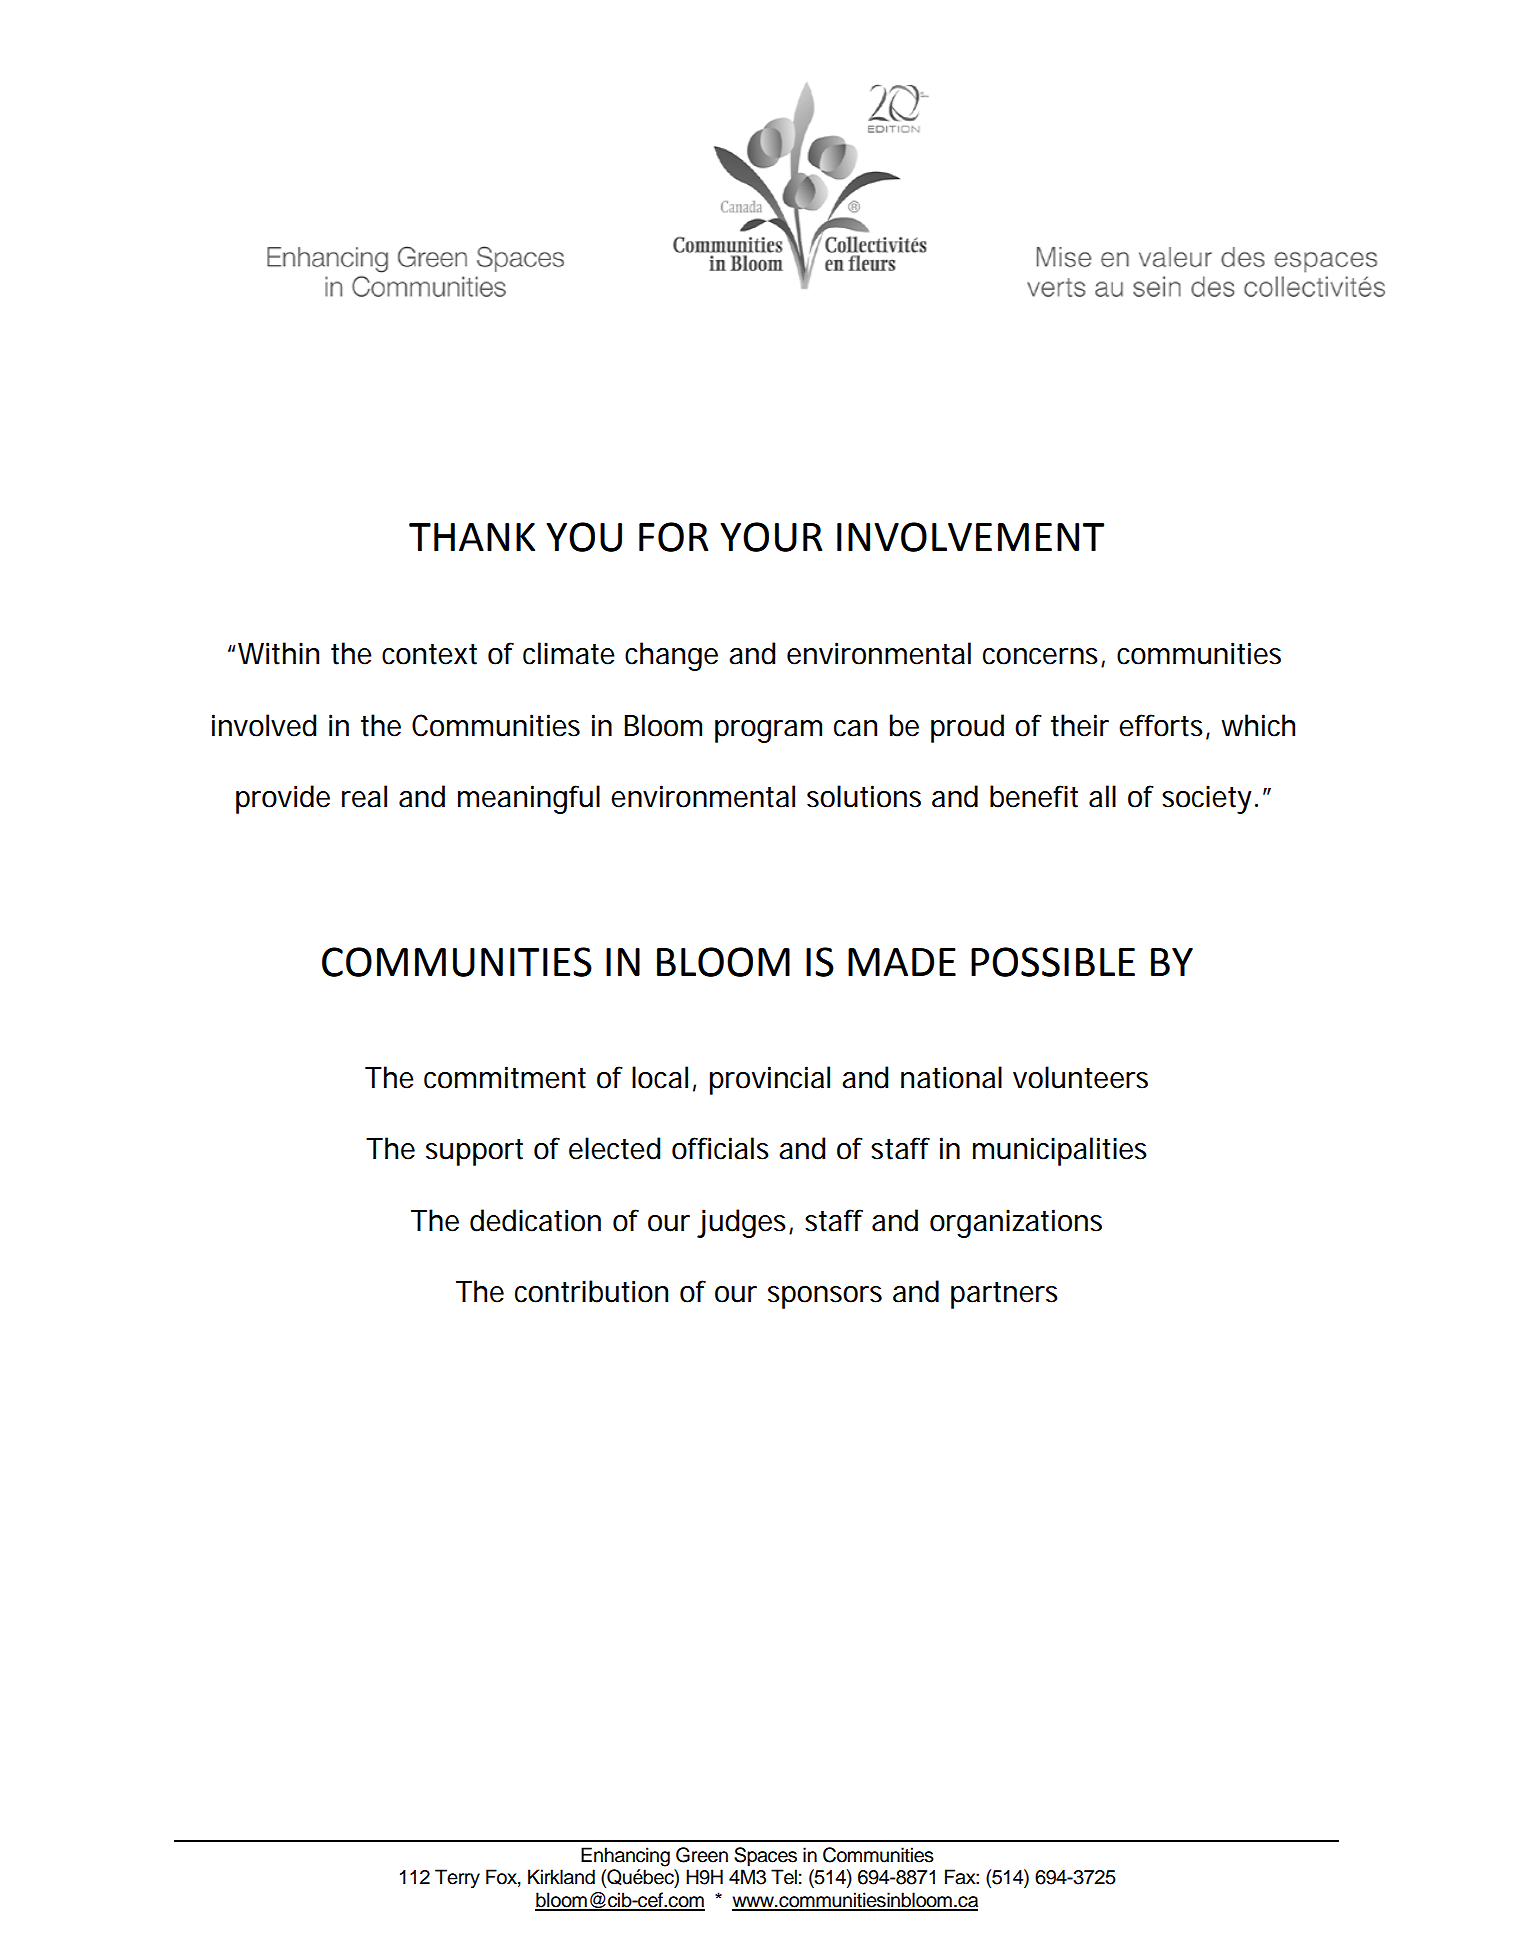 This image has width=1514, height=1959. I want to click on Terry, so click(457, 1879).
